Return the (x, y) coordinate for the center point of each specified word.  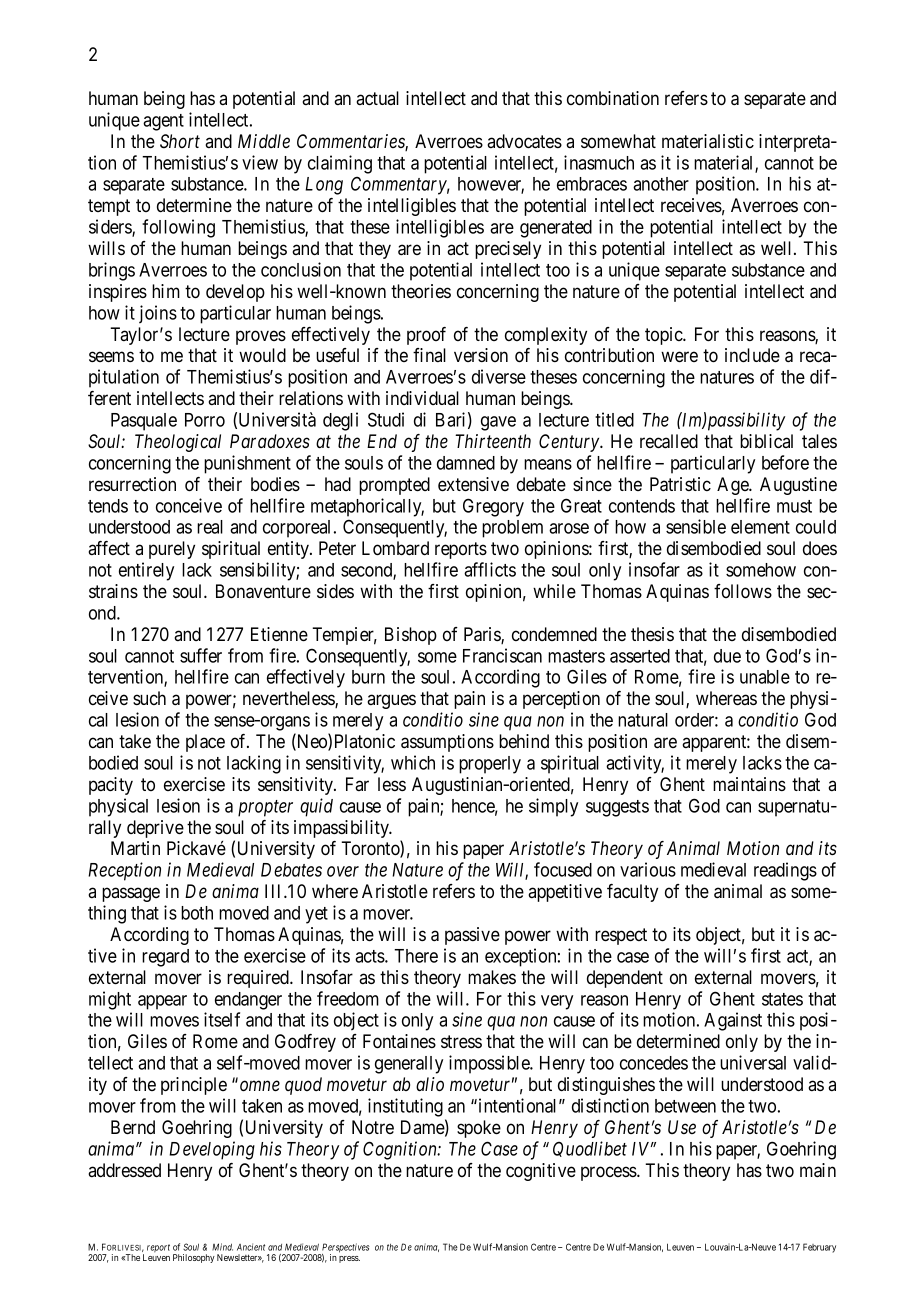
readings (785, 871)
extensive (473, 484)
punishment (247, 464)
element (760, 527)
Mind (222, 1247)
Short (180, 141)
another (661, 184)
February (819, 1248)
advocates (524, 141)
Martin (135, 848)
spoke (479, 1129)
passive (472, 936)
